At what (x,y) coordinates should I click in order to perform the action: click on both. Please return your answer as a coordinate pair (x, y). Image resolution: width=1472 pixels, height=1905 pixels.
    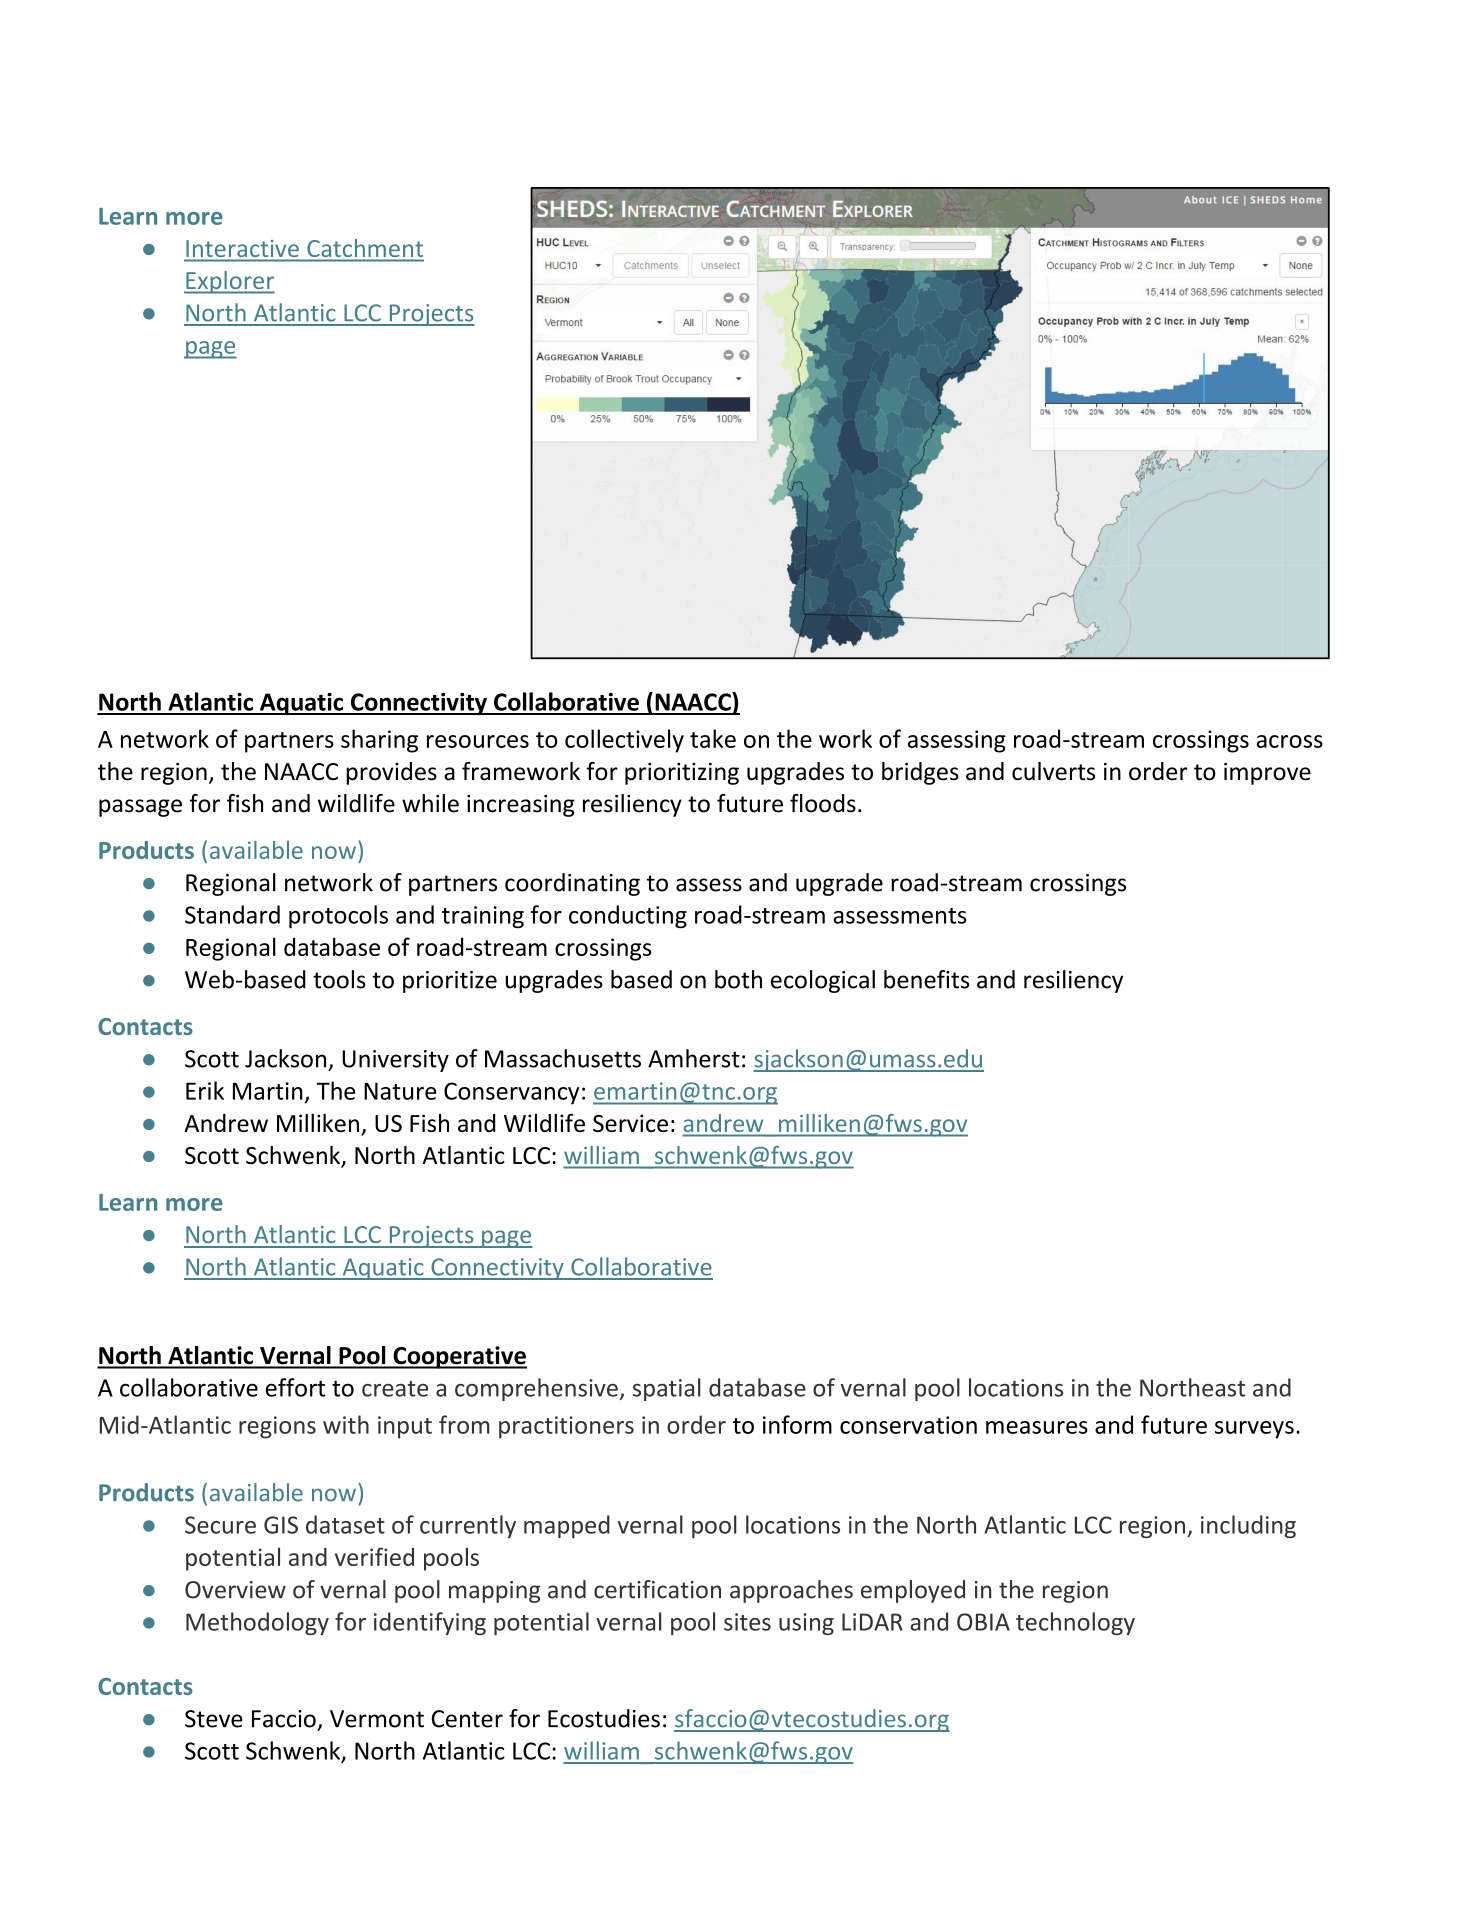
    Looking at the image, I should click on (738, 979).
